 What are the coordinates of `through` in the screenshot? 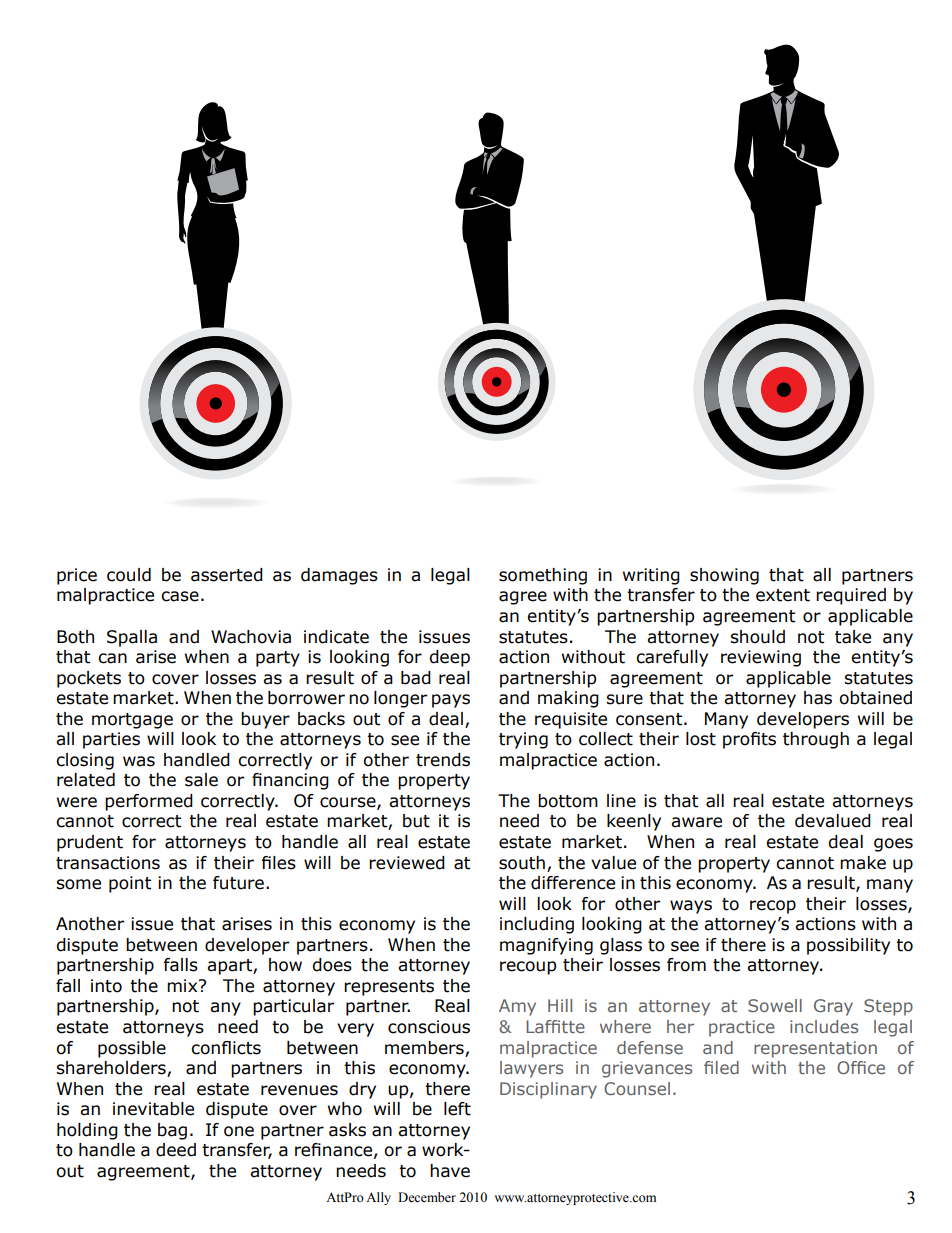 It's located at (816, 740).
